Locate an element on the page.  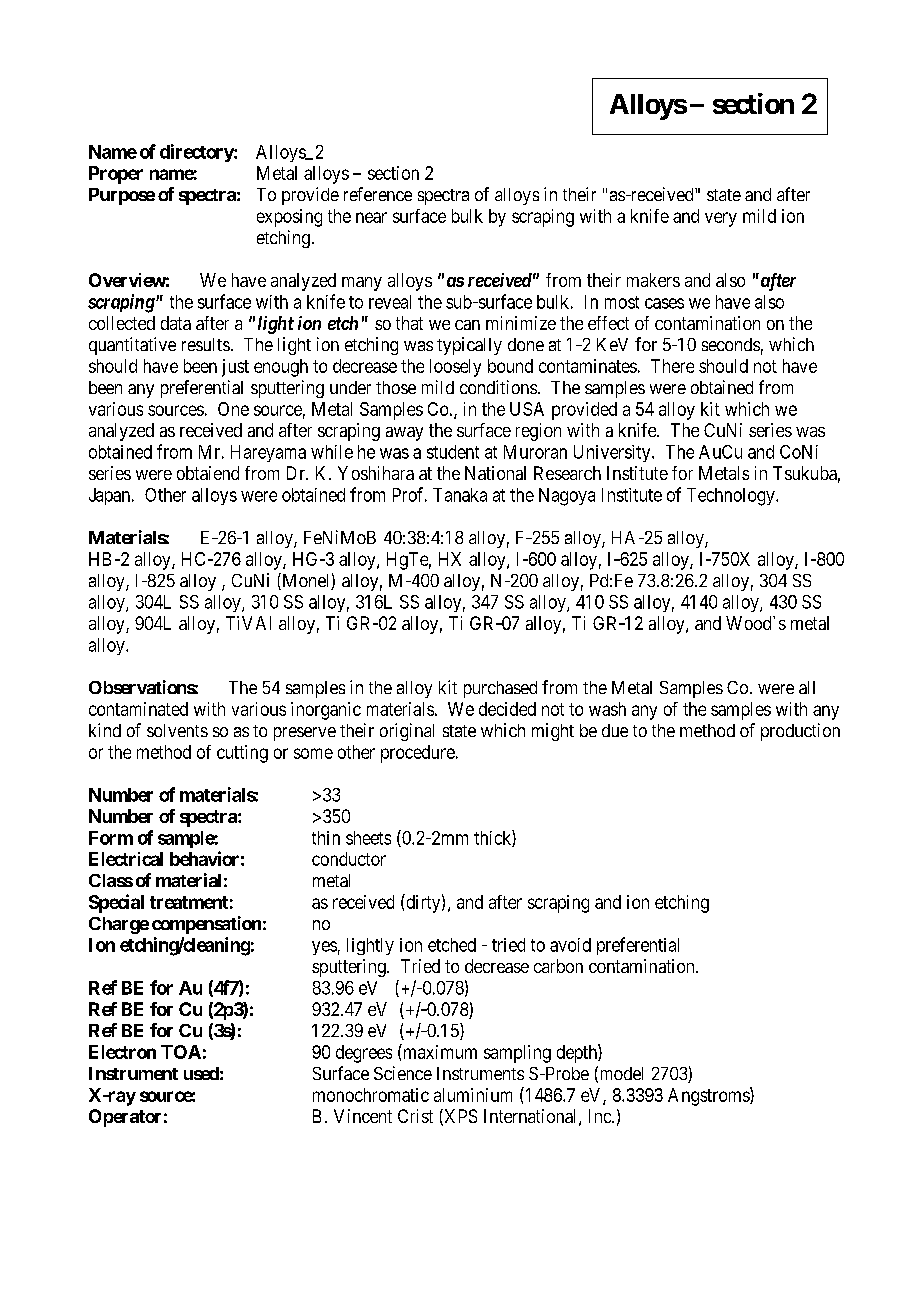
wash is located at coordinates (607, 709).
